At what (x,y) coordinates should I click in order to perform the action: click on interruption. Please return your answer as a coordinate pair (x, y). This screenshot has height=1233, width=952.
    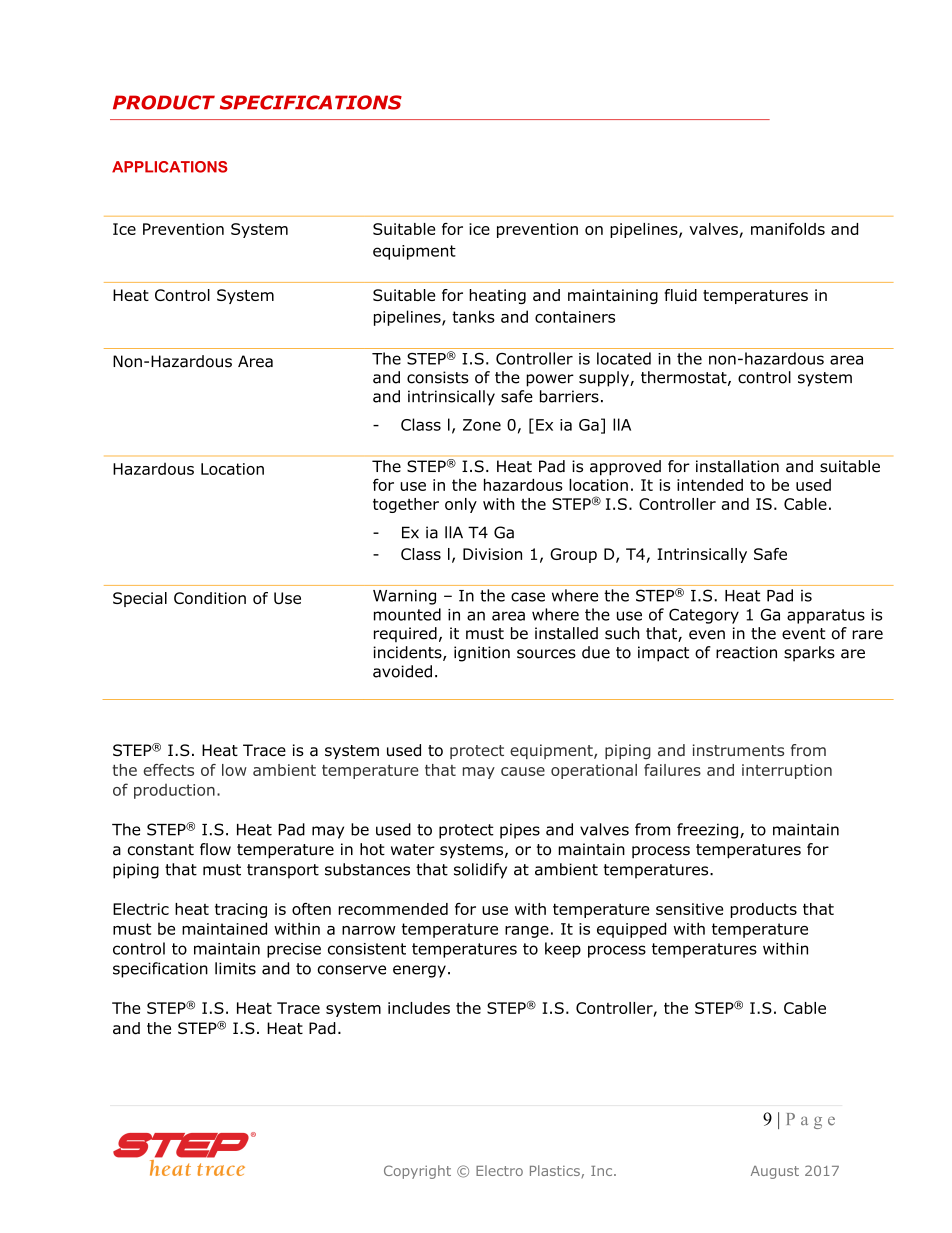
    Looking at the image, I should click on (787, 771).
